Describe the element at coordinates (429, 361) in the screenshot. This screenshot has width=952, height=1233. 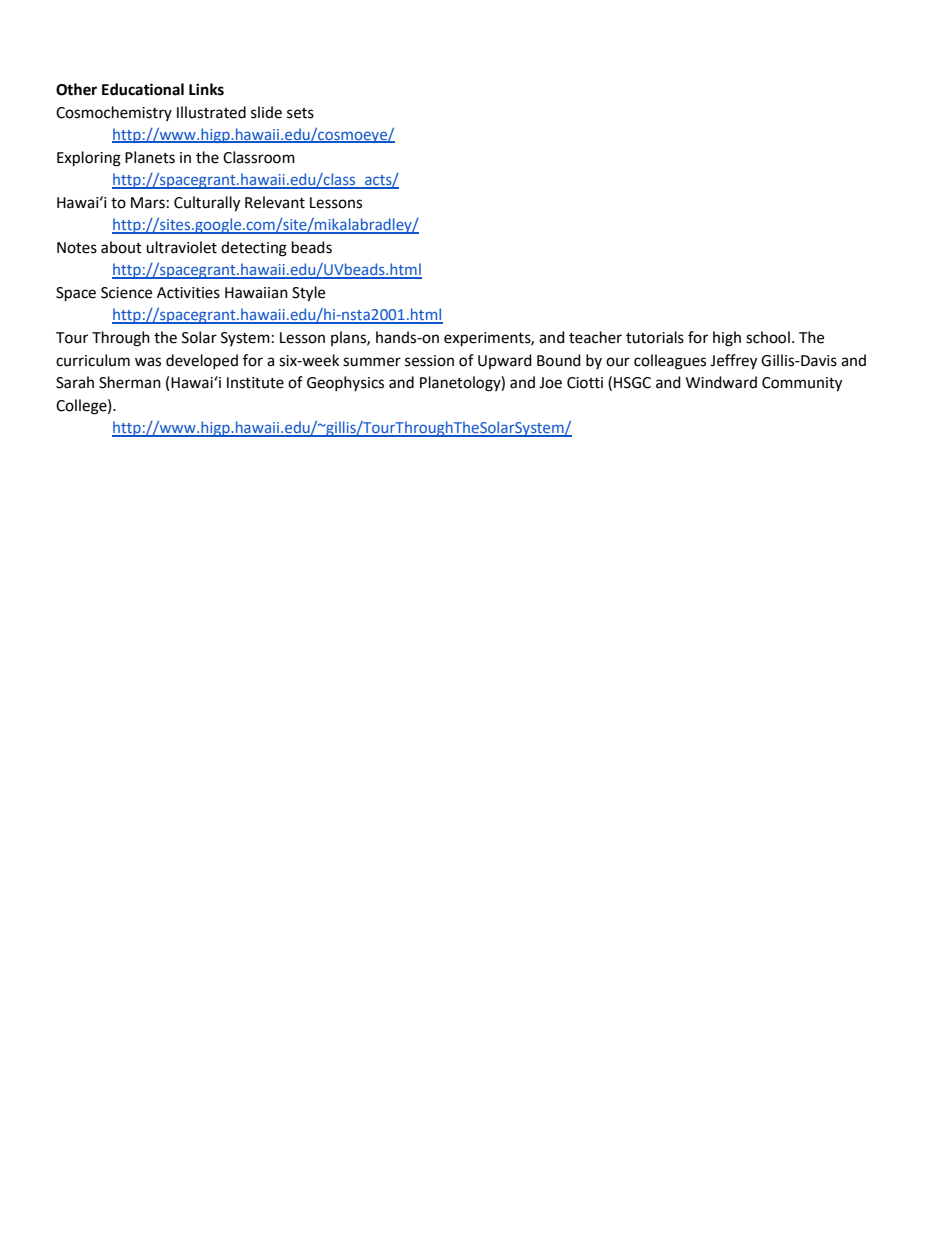
I see `session` at that location.
